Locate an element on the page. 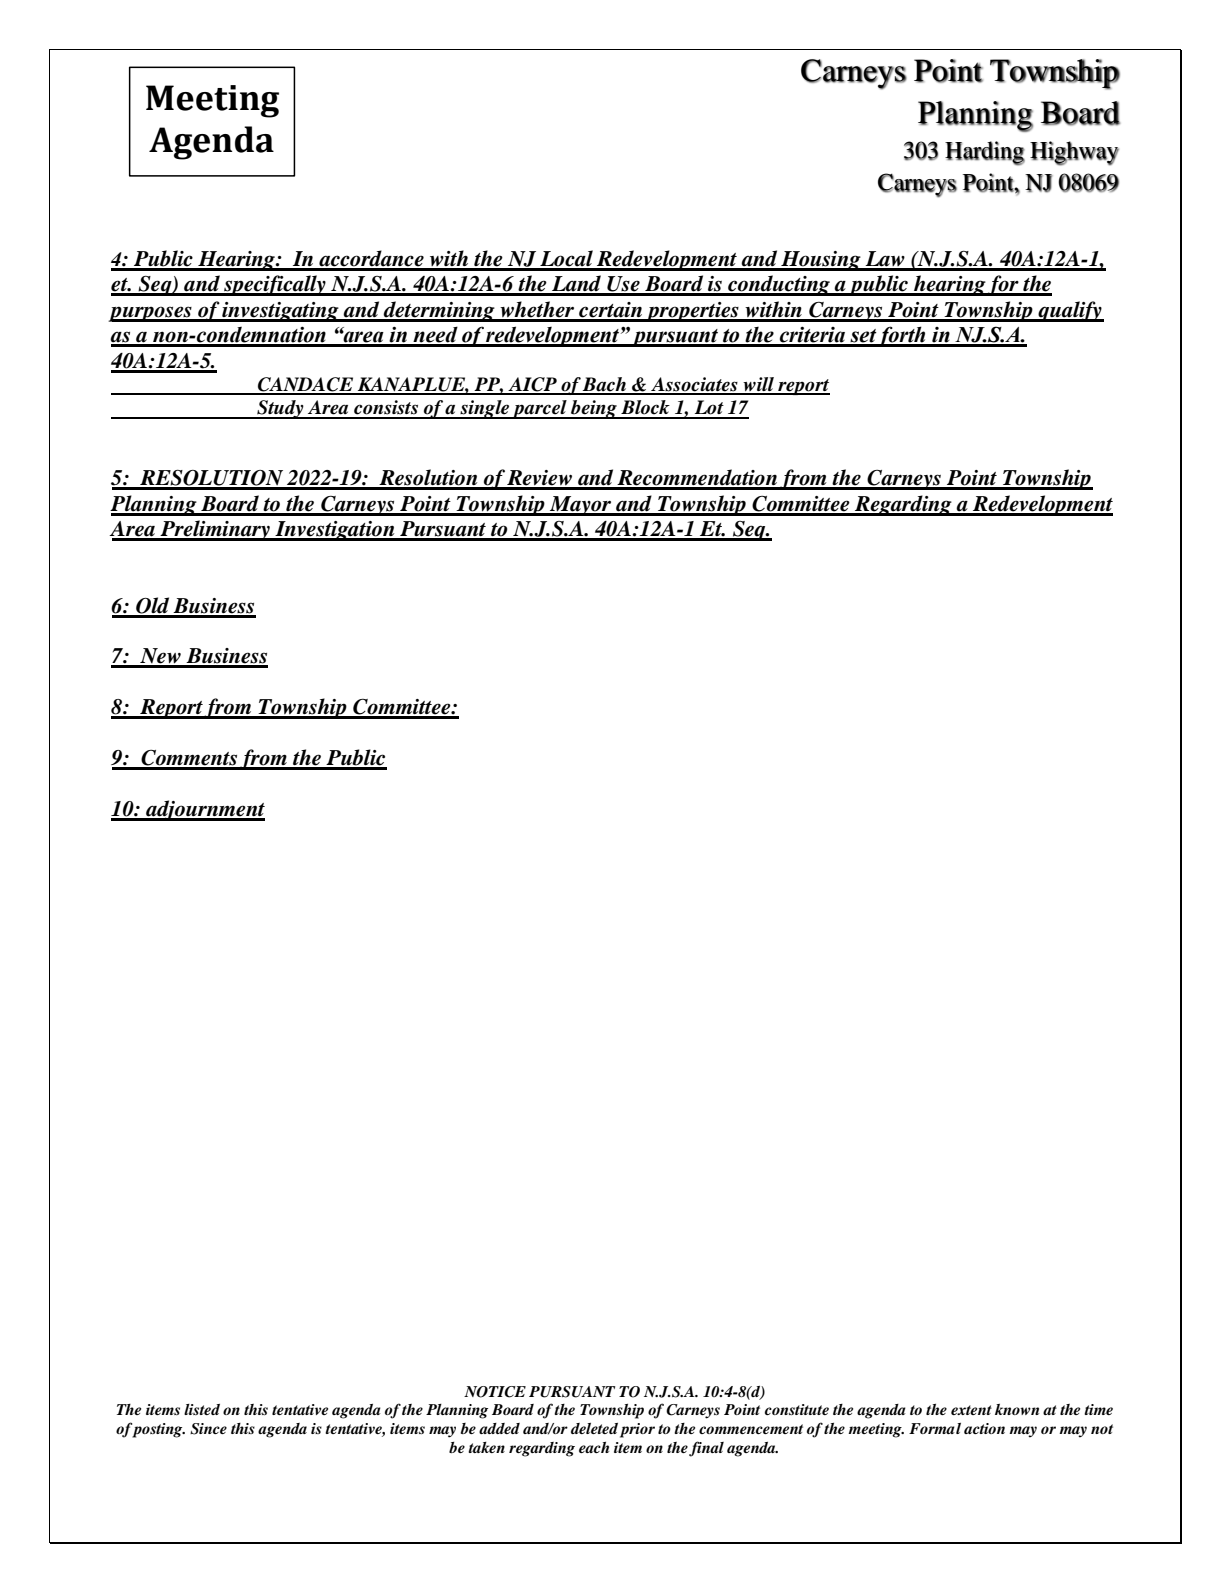 The image size is (1230, 1592). Preliminary is located at coordinates (215, 530).
